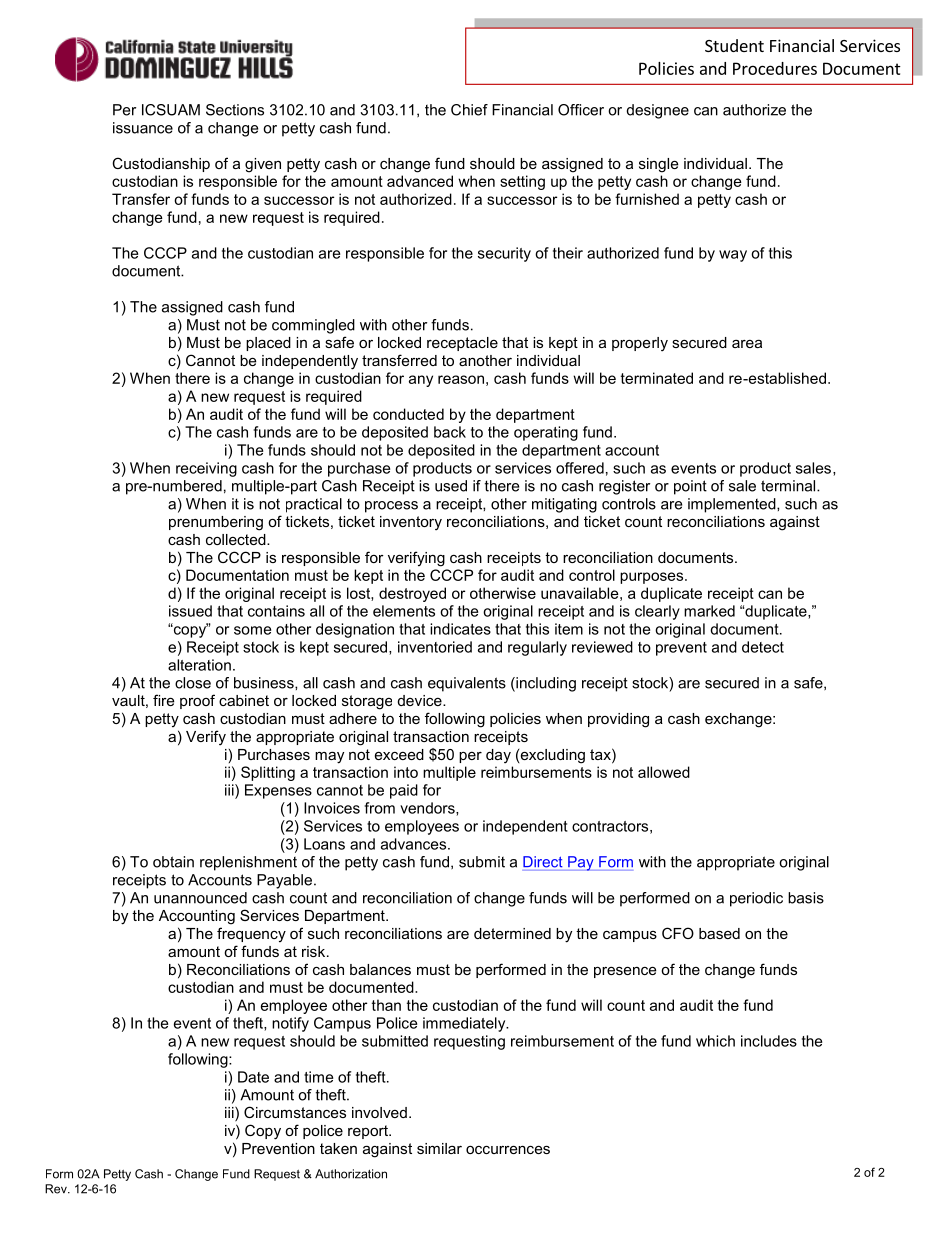 The height and width of the page is (1233, 952). I want to click on indicates, so click(460, 629).
